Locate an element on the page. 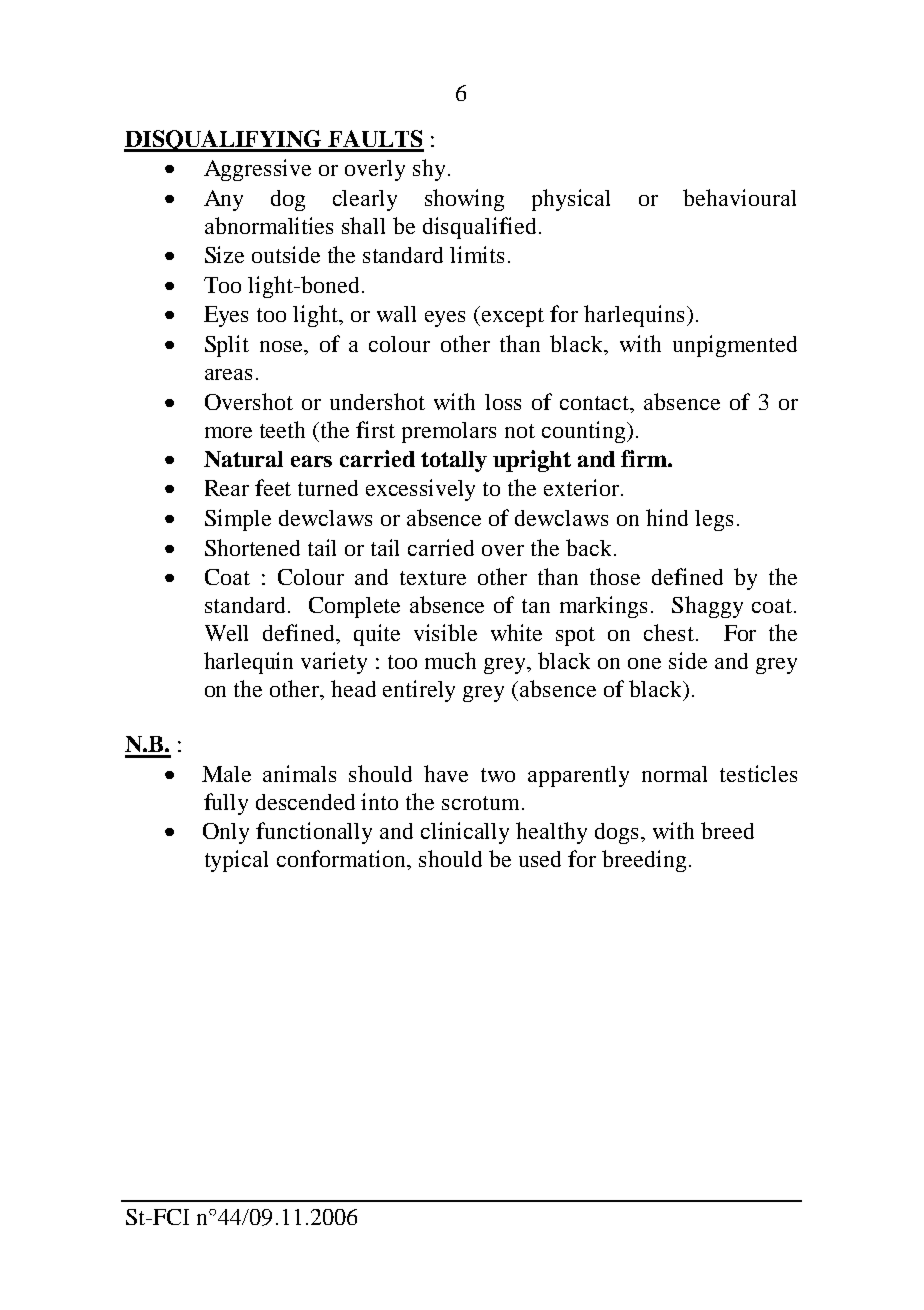  Aggressive is located at coordinates (257, 170).
